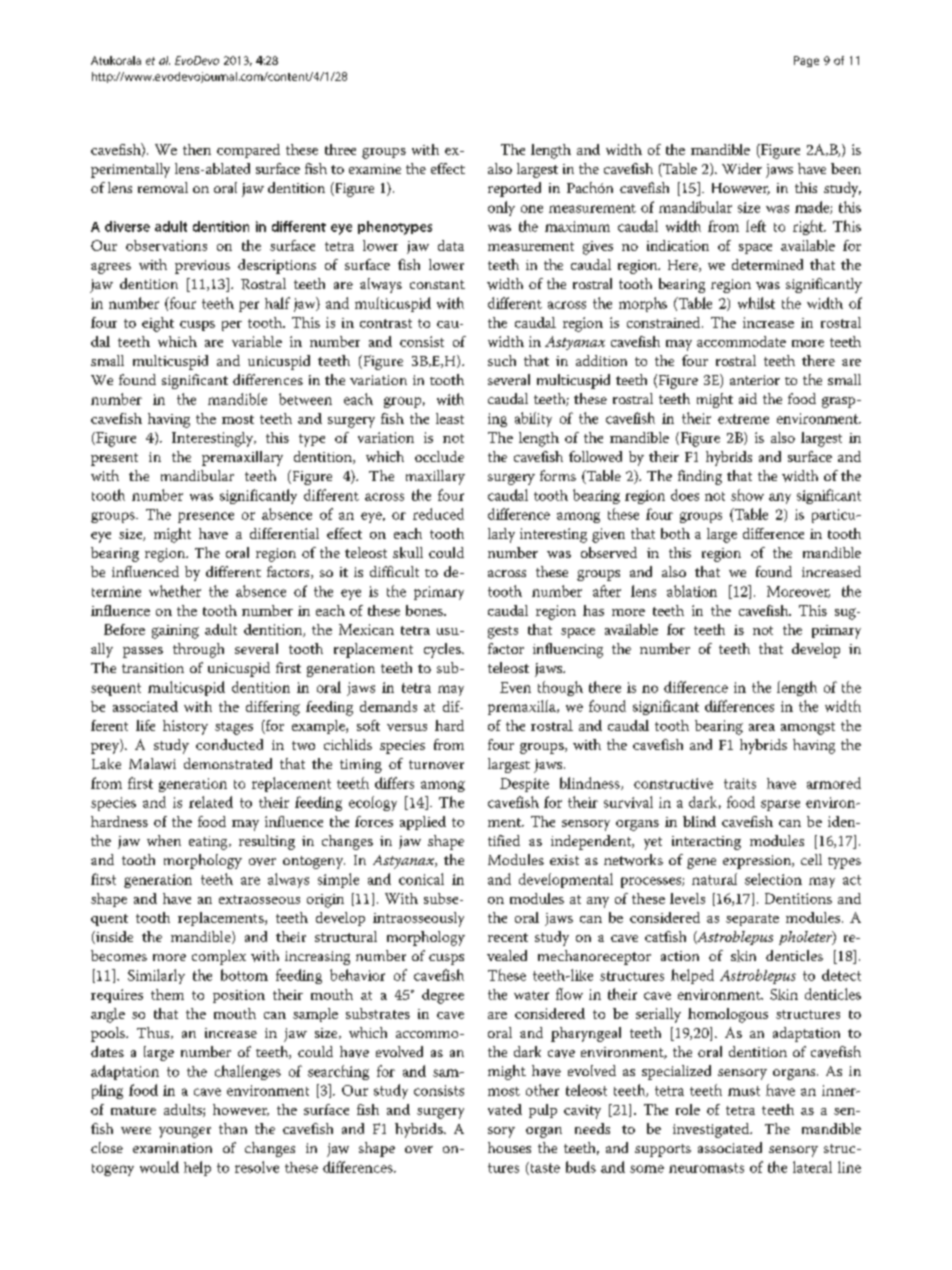 The image size is (952, 1270). Describe the element at coordinates (509, 1147) in the image. I see `houses` at that location.
